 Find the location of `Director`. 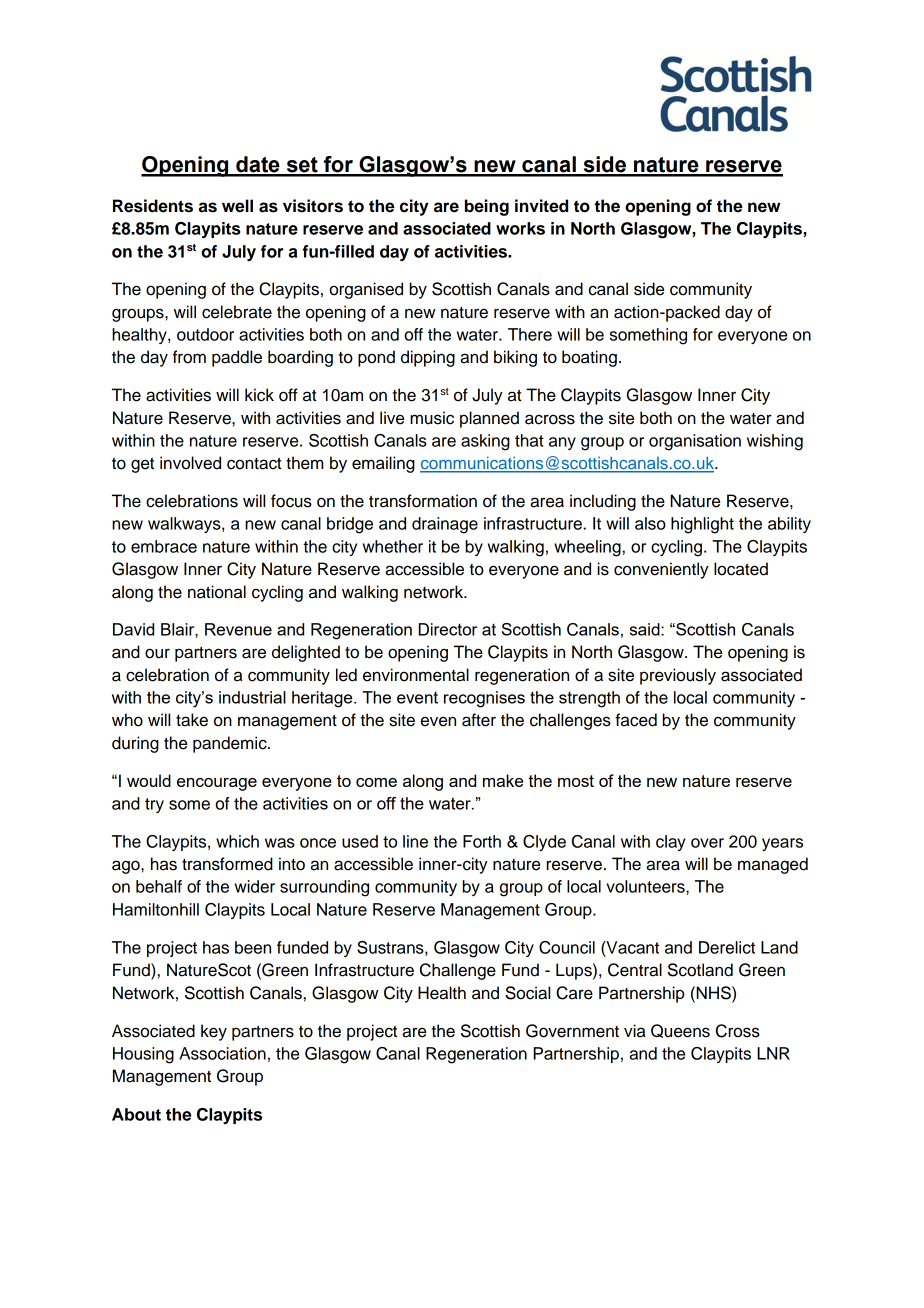

Director is located at coordinates (447, 629).
